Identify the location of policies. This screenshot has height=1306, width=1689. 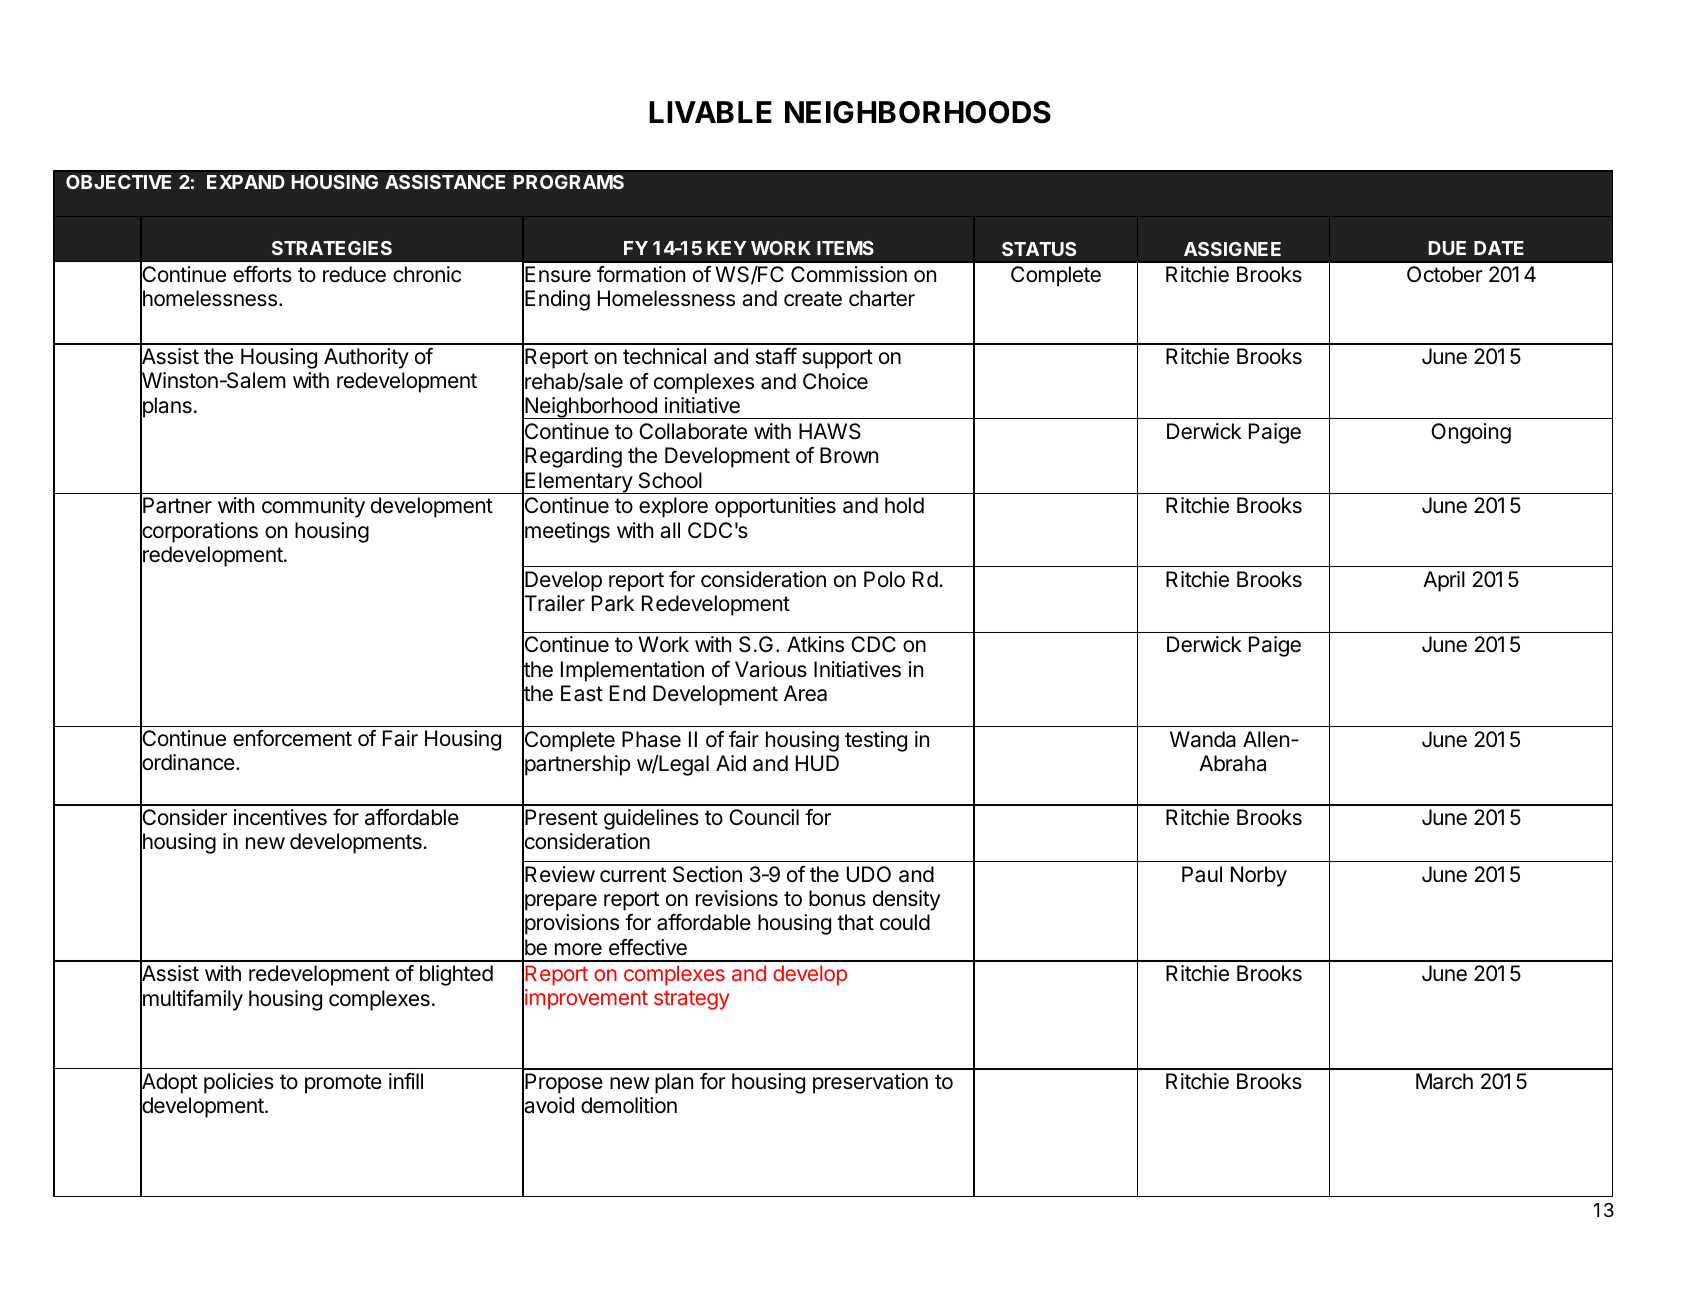
(239, 1083).
